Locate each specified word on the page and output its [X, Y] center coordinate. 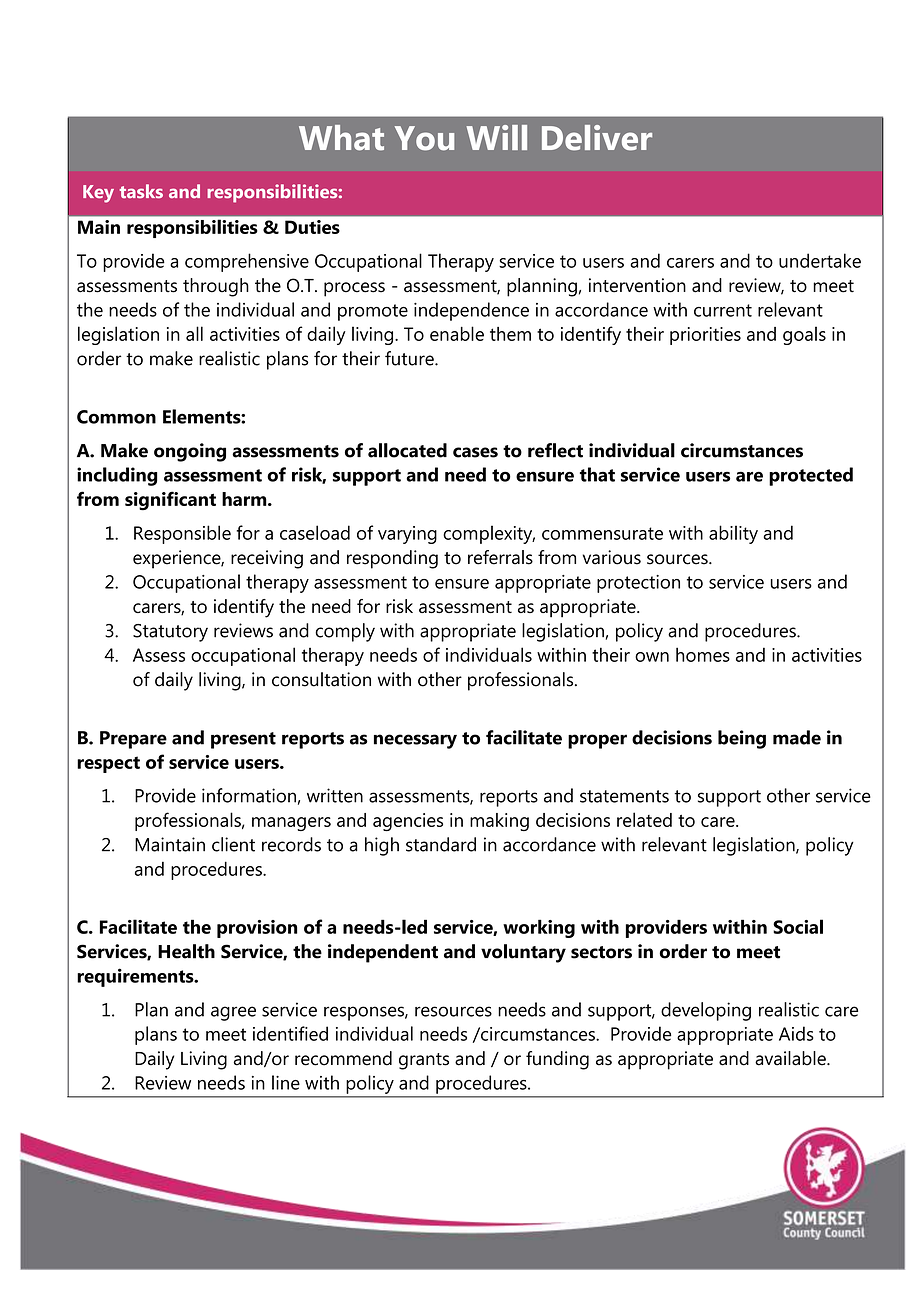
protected [811, 476]
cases [475, 452]
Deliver [597, 138]
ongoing [190, 452]
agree [233, 1013]
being [742, 739]
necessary [415, 741]
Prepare [133, 740]
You [424, 138]
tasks [141, 191]
